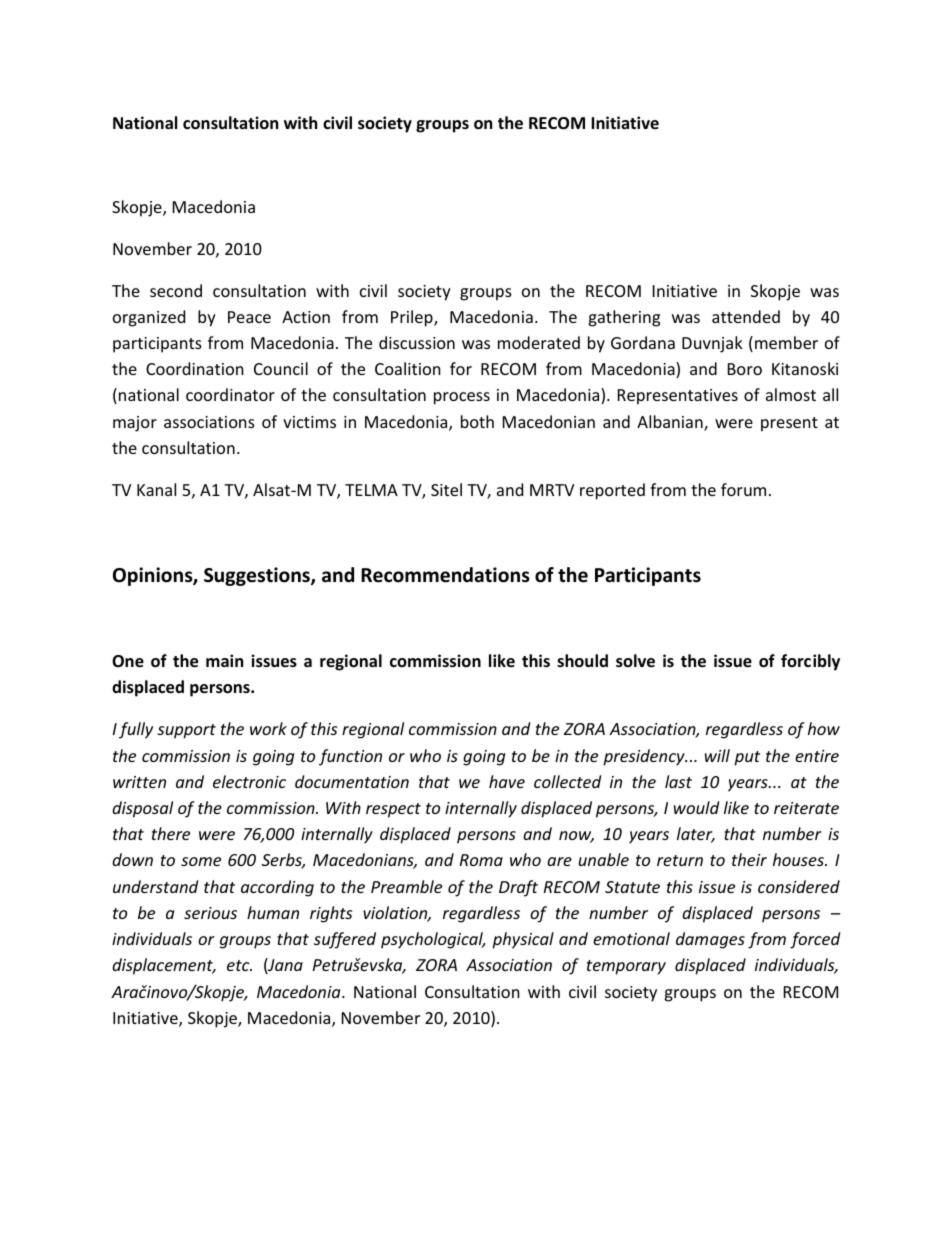 The width and height of the document is (952, 1233). I want to click on forum, so click(743, 489).
